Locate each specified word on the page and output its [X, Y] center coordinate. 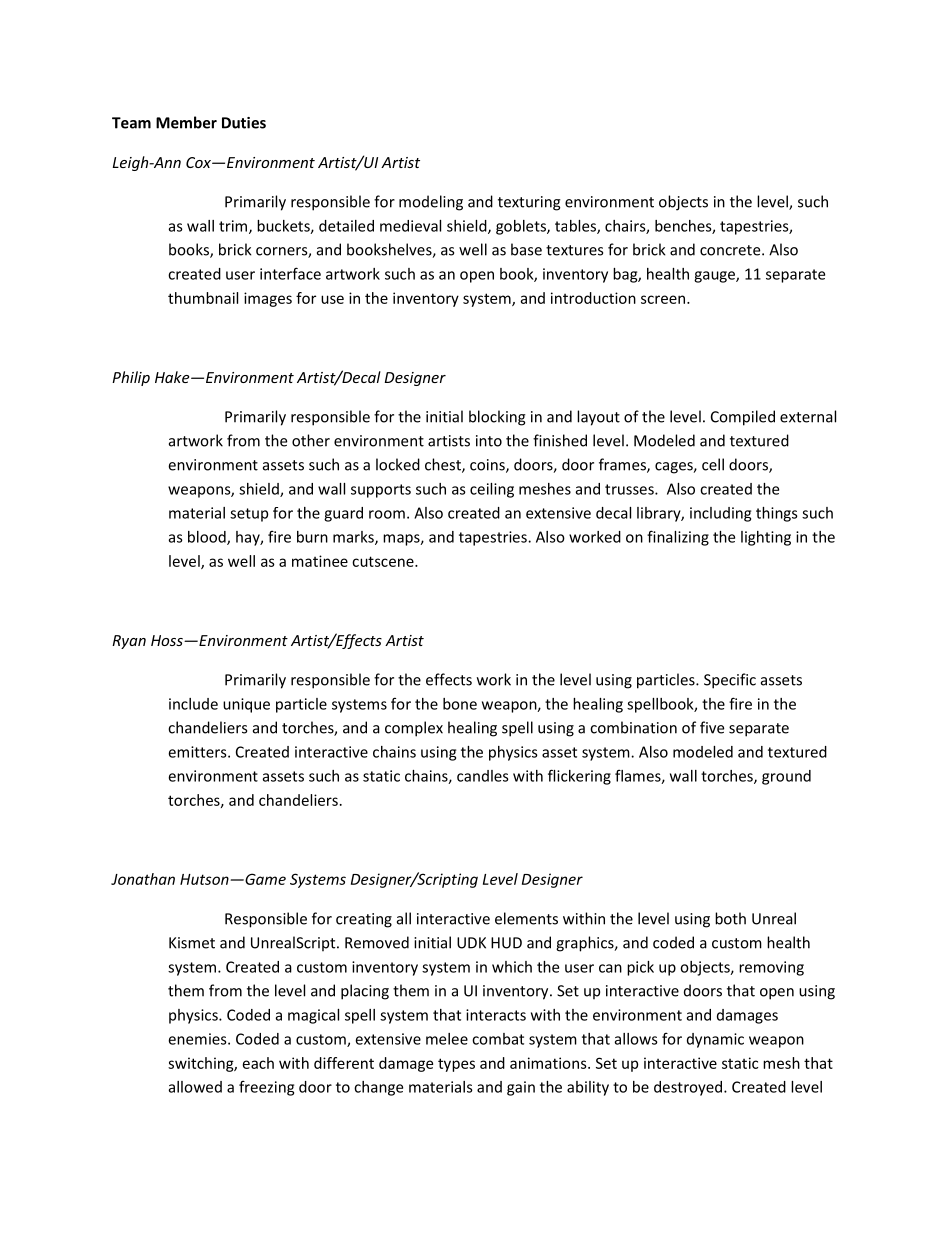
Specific [730, 681]
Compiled [743, 418]
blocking [497, 418]
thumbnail [203, 298]
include [193, 704]
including [720, 514]
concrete [731, 250]
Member [186, 122]
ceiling [492, 490]
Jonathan [143, 879]
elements [526, 918]
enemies [198, 1039]
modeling [431, 203]
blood [208, 538]
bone [460, 704]
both [730, 918]
